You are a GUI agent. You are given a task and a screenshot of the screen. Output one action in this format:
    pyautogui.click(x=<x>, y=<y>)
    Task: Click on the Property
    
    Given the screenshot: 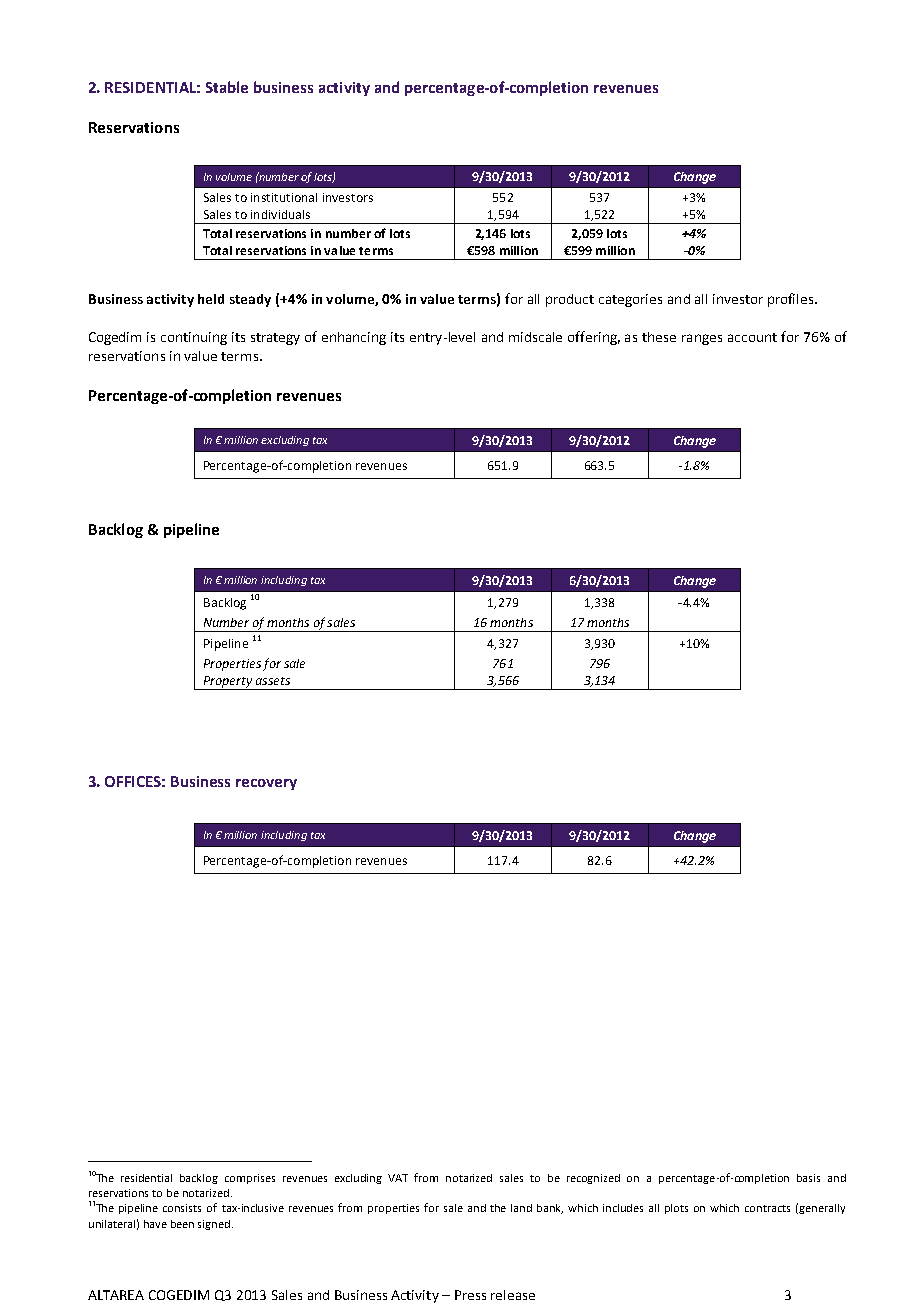 What is the action you would take?
    pyautogui.click(x=227, y=683)
